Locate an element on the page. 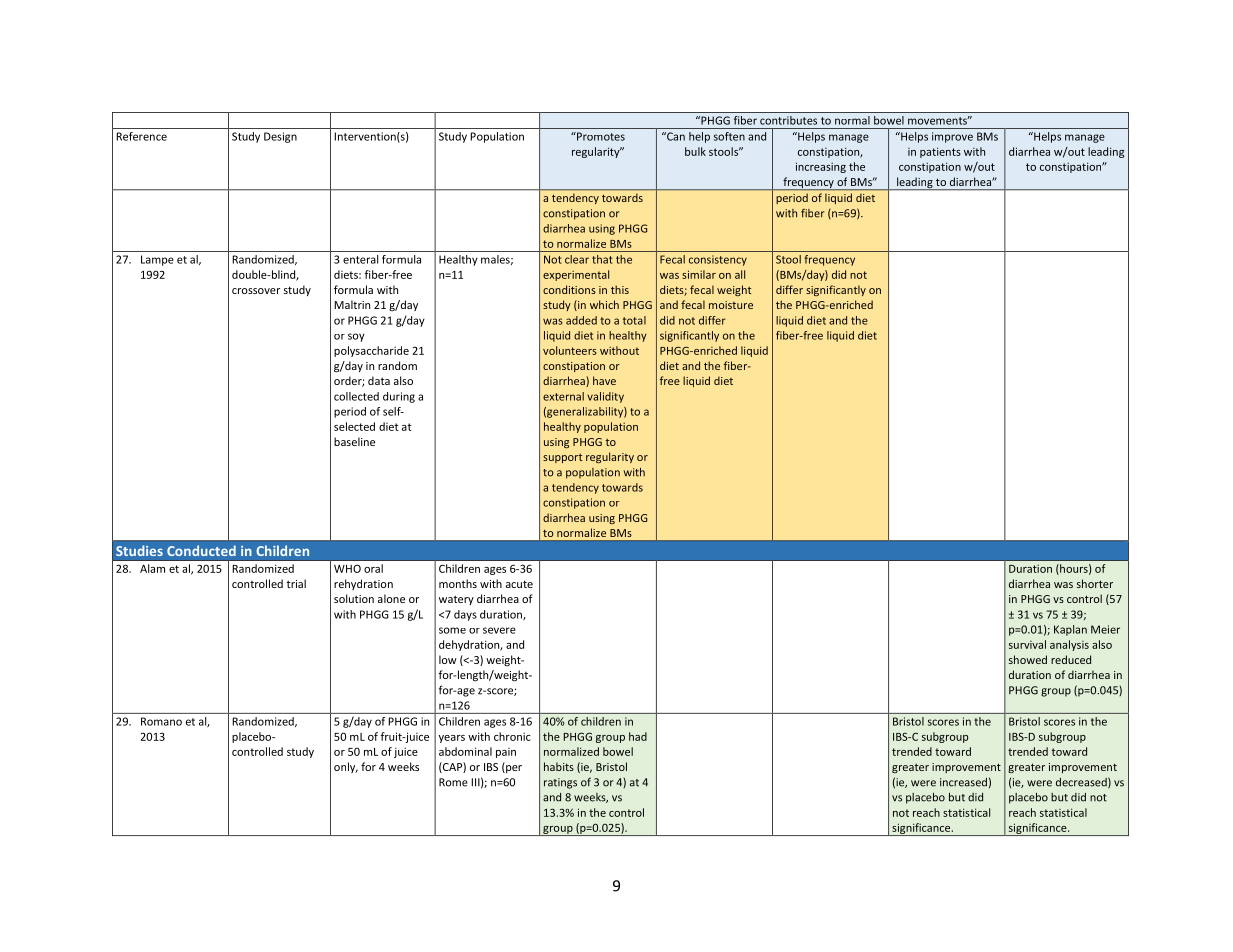  Promotes is located at coordinates (600, 136).
